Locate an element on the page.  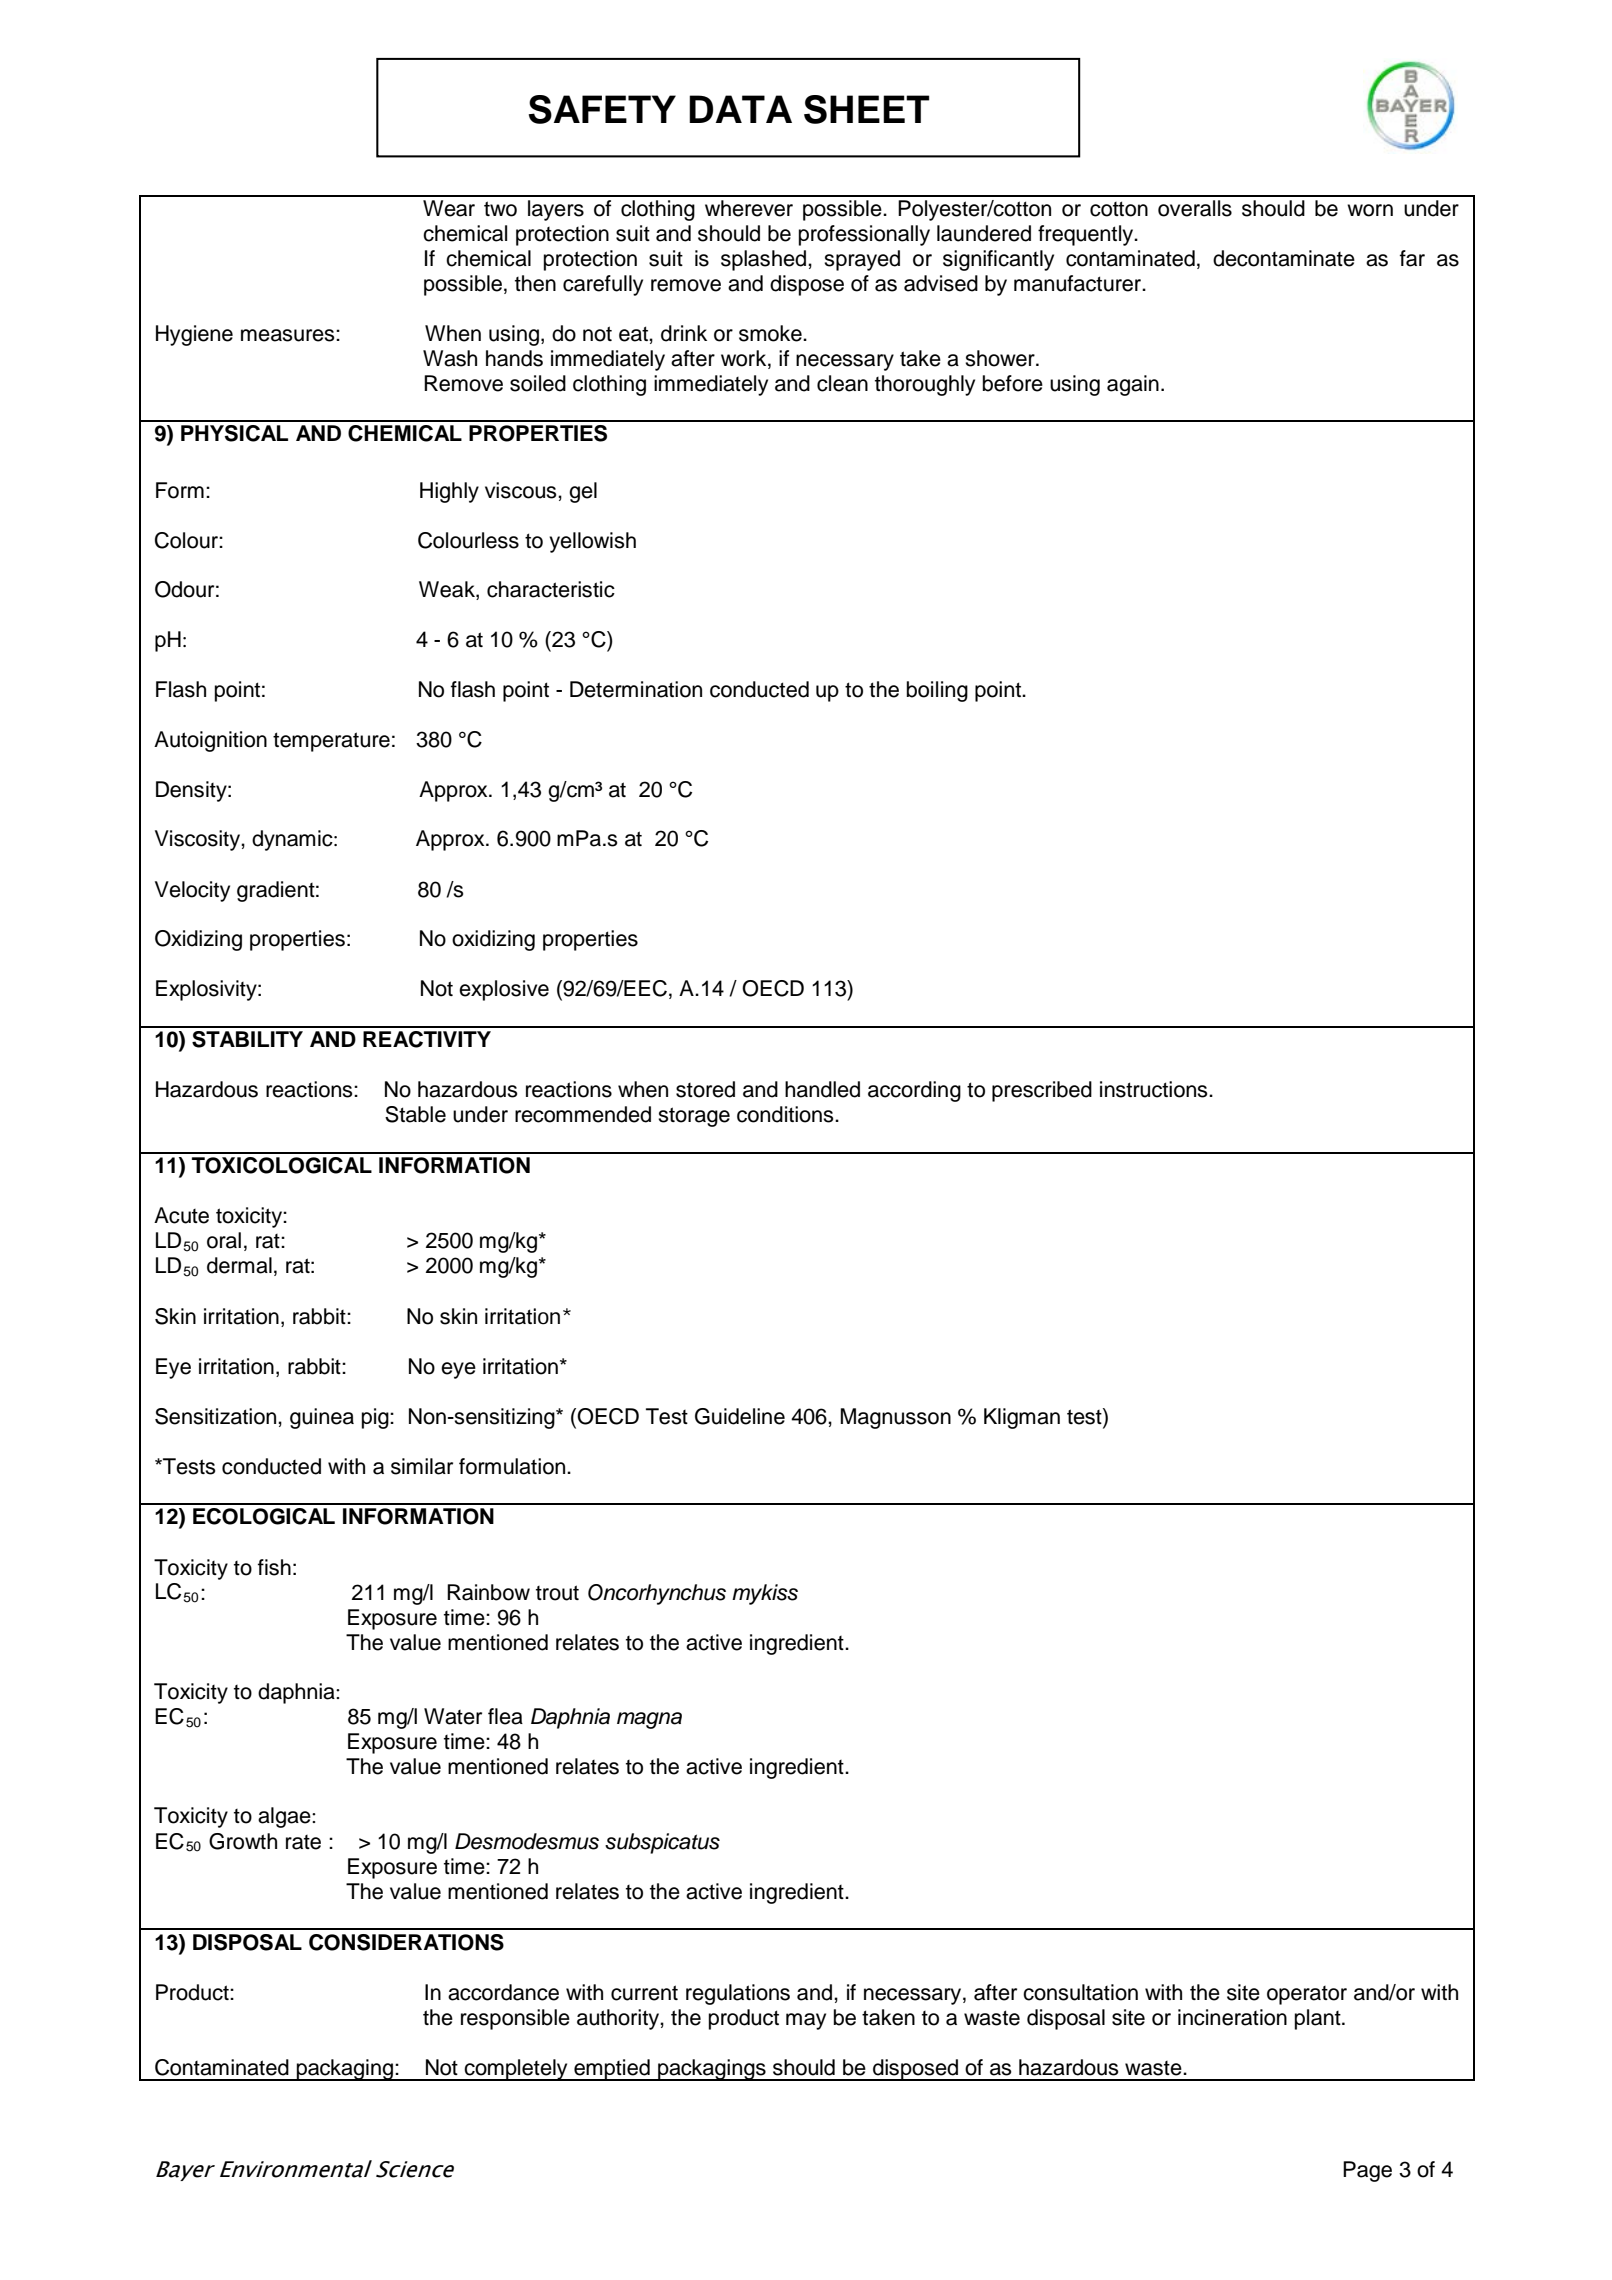
temperature is located at coordinates (331, 742).
